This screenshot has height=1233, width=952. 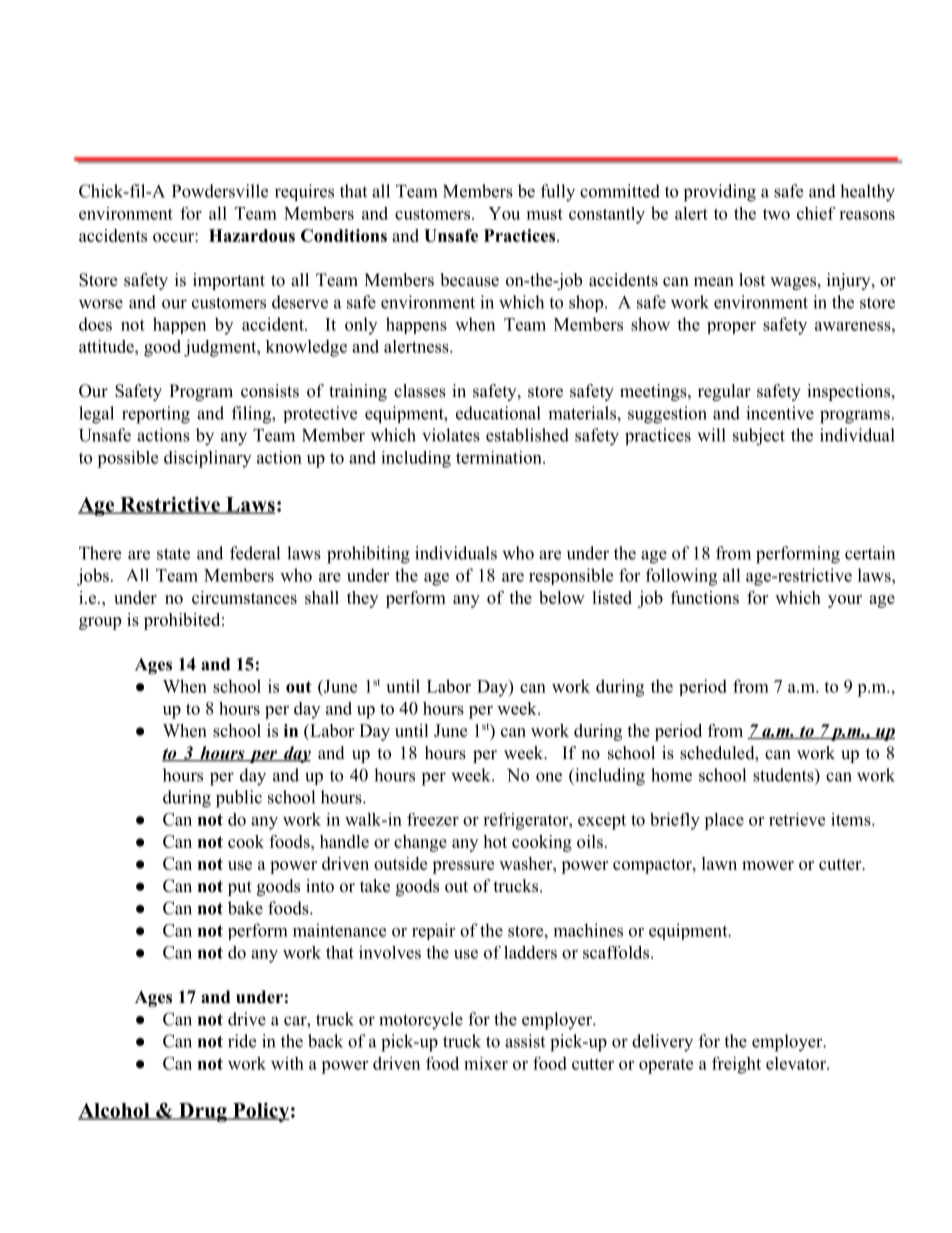 I want to click on two, so click(x=776, y=214).
